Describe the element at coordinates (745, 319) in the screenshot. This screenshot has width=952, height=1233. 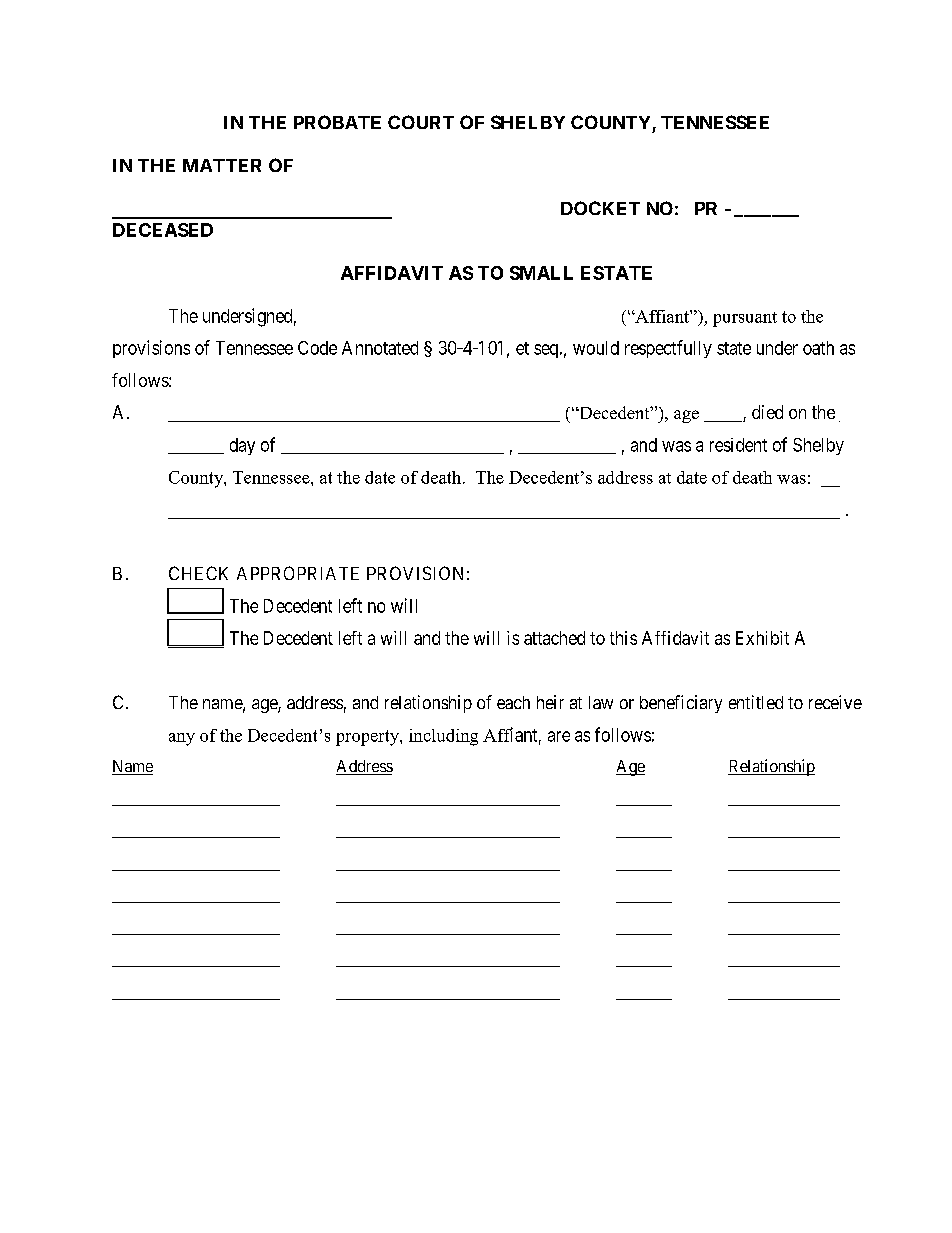
I see `pursuant` at that location.
